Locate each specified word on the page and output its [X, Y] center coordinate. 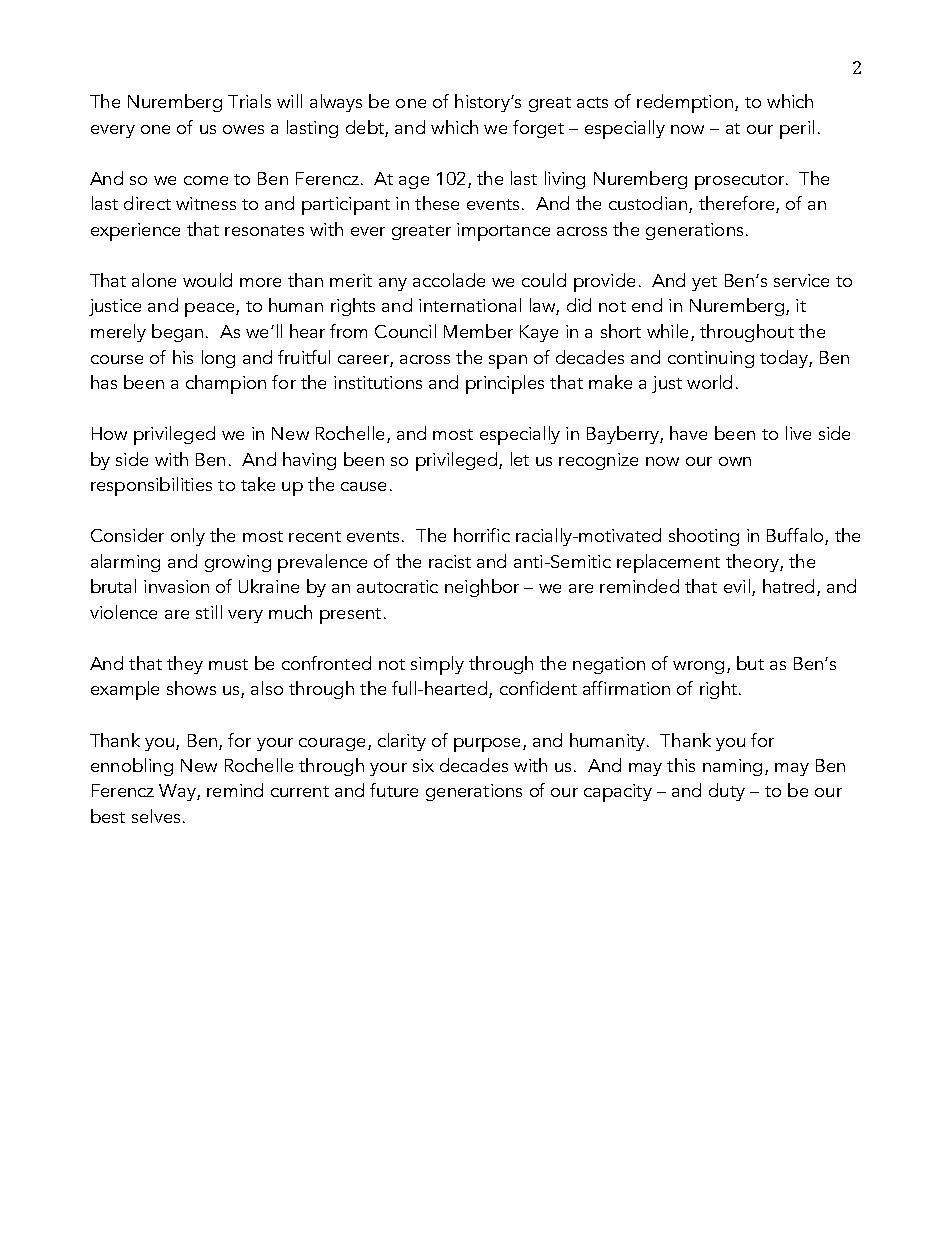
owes [243, 129]
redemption [685, 103]
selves [156, 816]
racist [450, 561]
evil [737, 586]
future [394, 790]
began [177, 333]
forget [538, 129]
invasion [176, 586]
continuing [711, 359]
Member [478, 331]
